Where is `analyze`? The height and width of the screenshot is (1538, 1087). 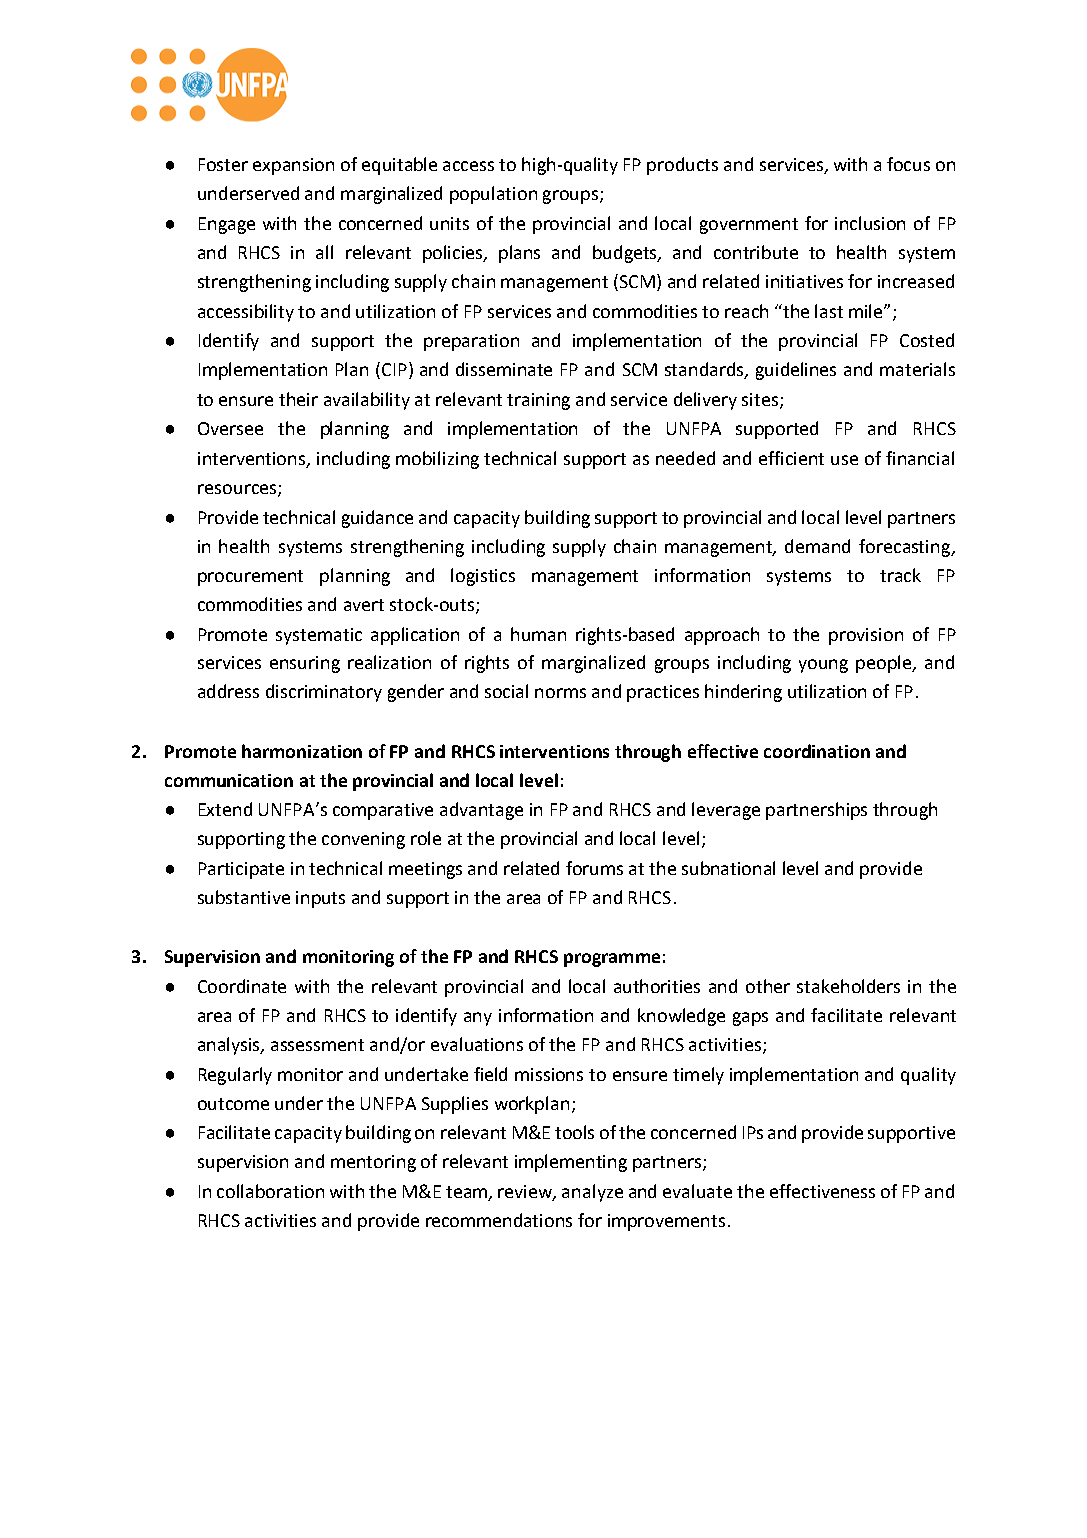
analyze is located at coordinates (592, 1193).
